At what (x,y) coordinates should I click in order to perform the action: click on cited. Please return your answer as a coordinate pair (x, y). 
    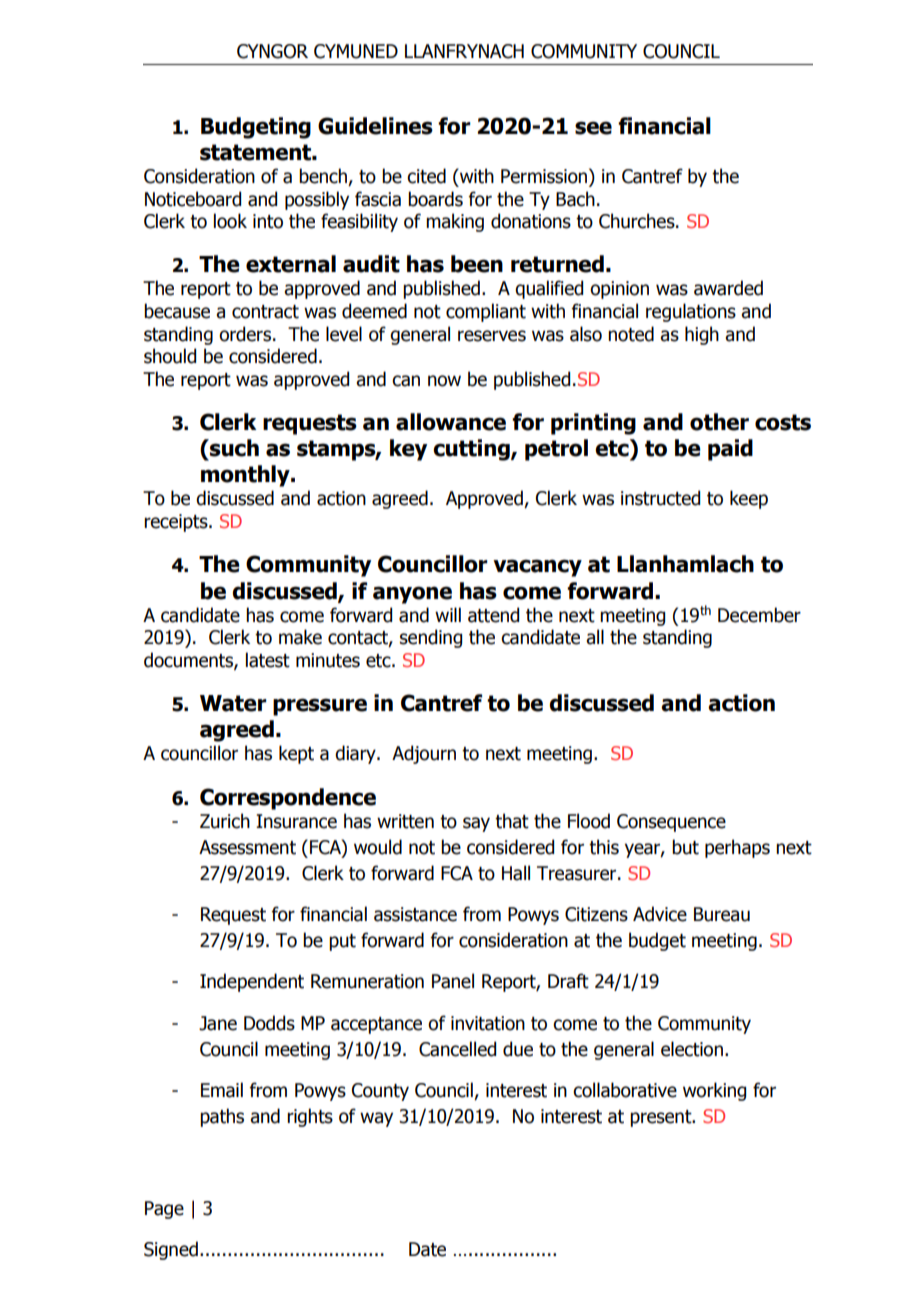
    Looking at the image, I should click on (426, 176).
